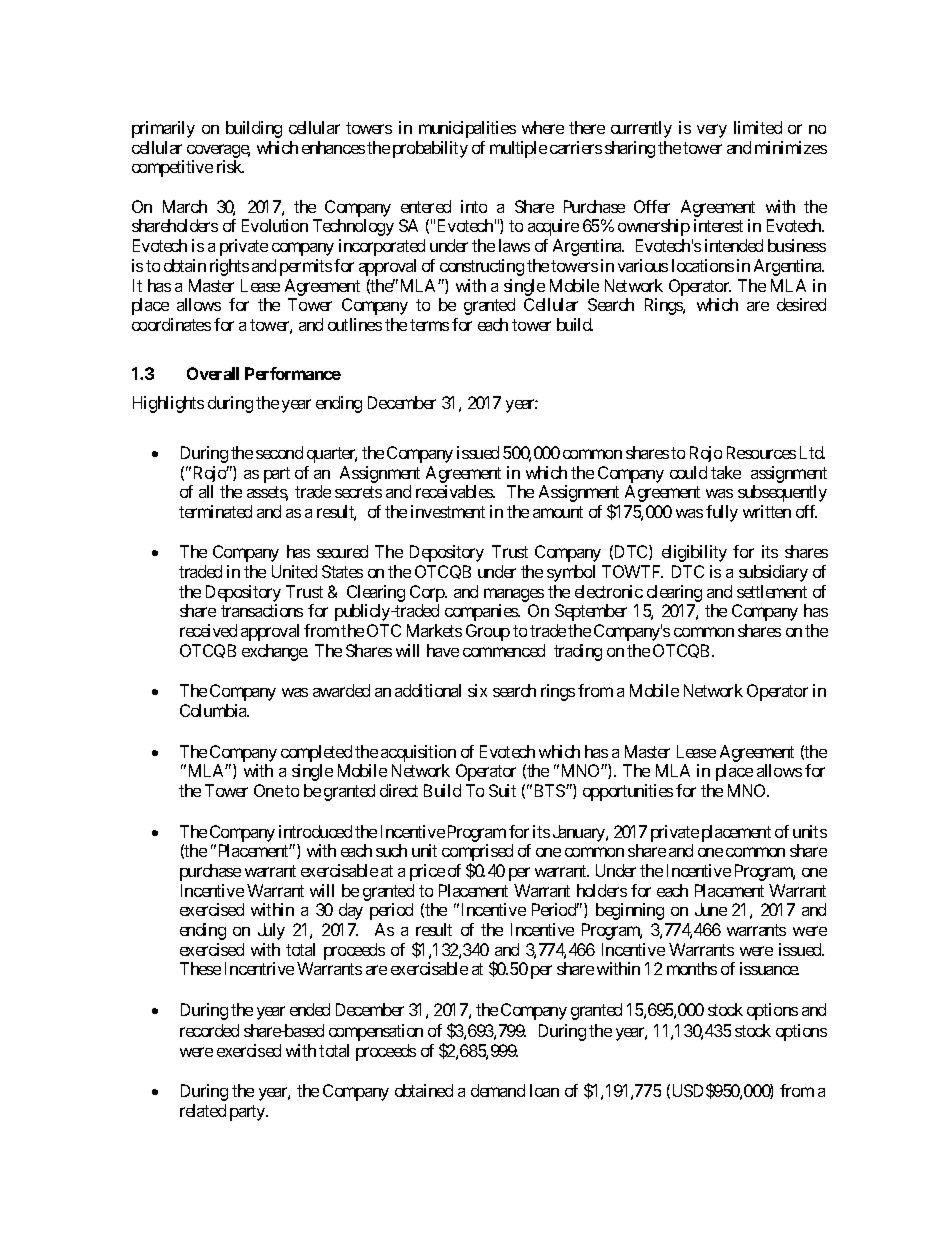 This screenshot has height=1233, width=952. What do you see at coordinates (502, 790) in the screenshot?
I see `Suit` at bounding box center [502, 790].
